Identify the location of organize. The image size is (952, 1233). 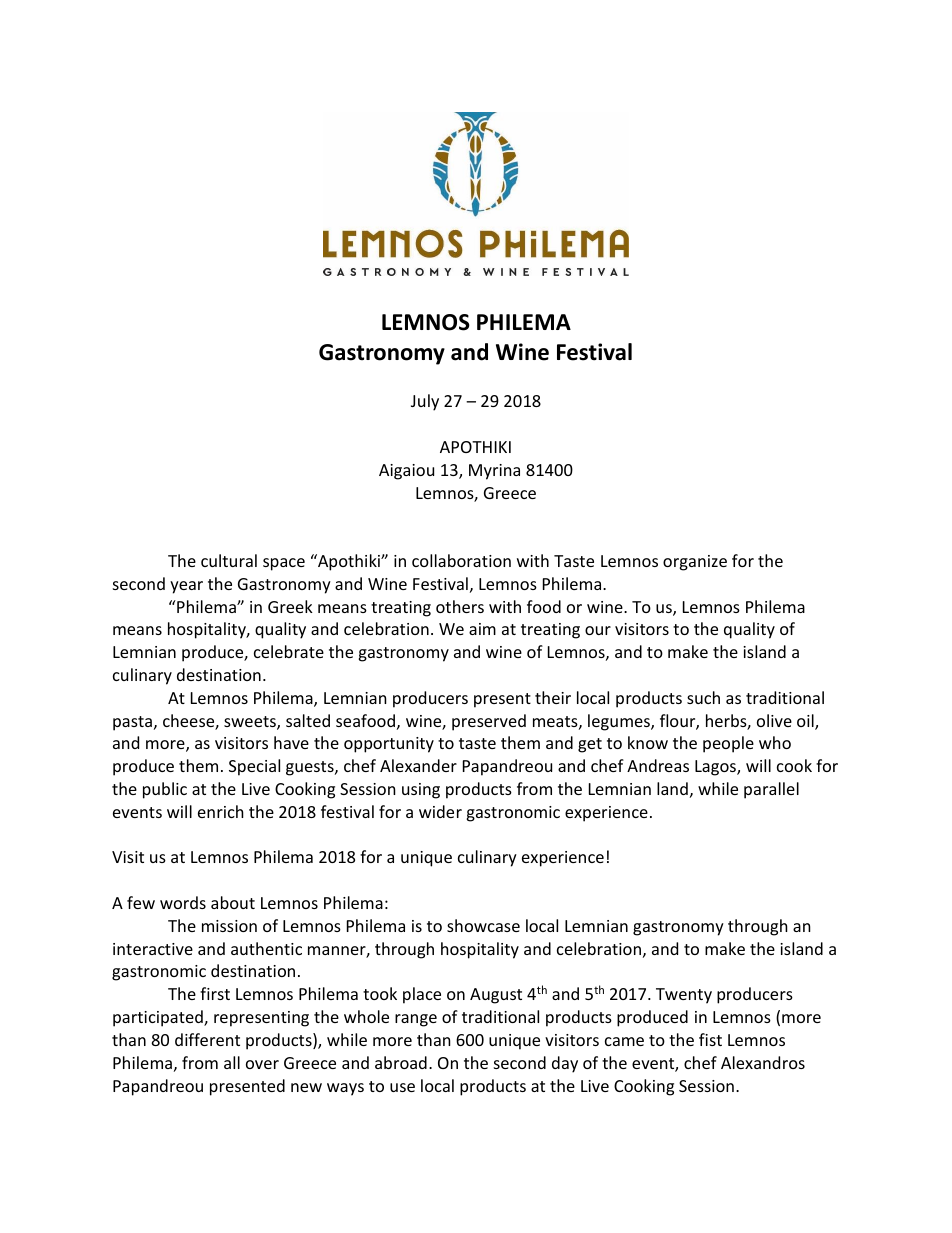
(695, 563).
